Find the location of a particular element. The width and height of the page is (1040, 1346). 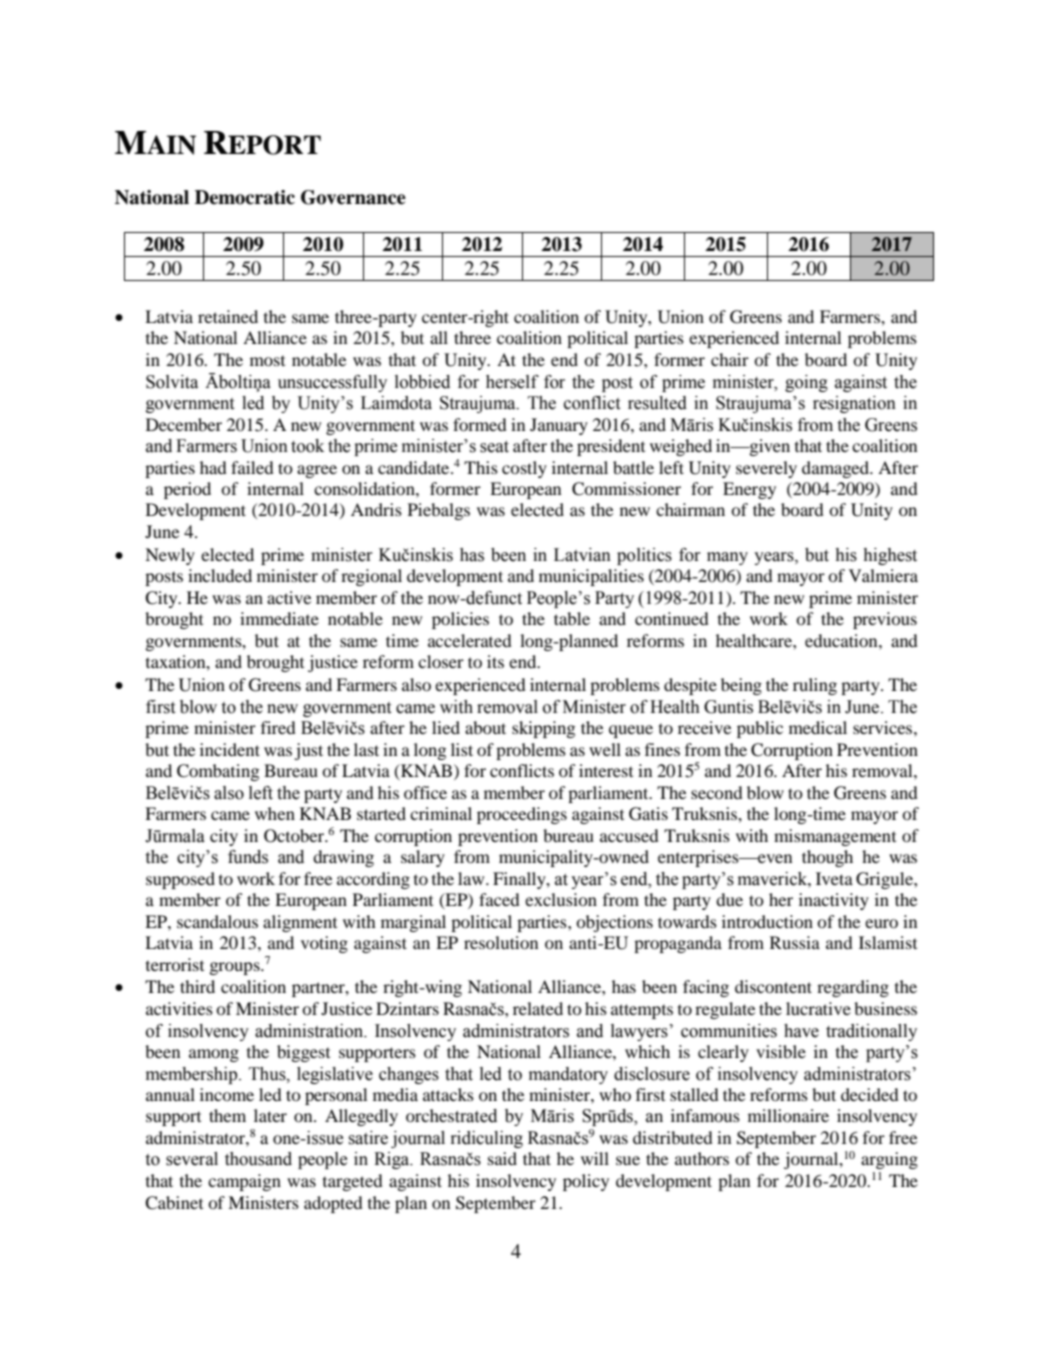

resolution is located at coordinates (501, 942).
